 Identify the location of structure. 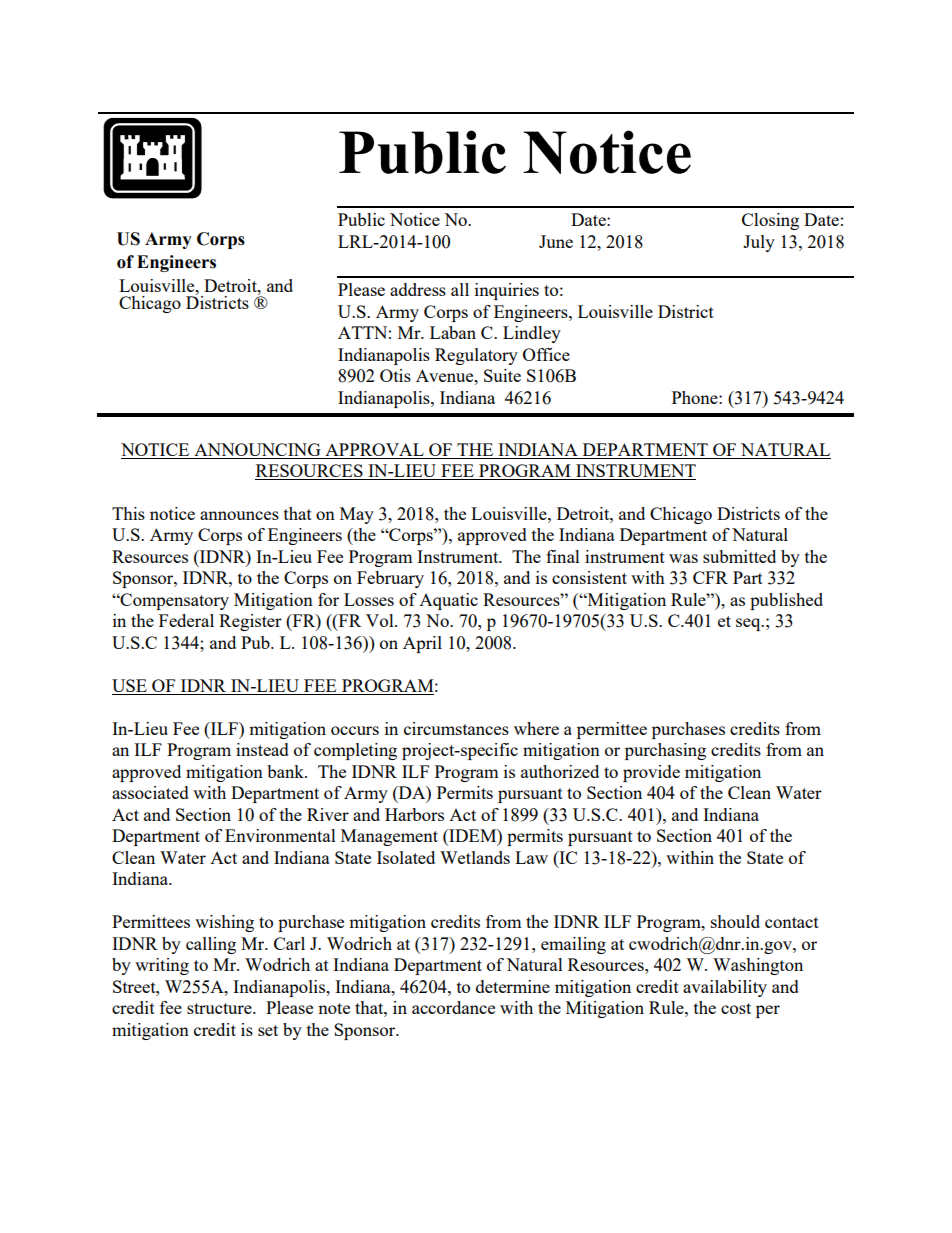
(220, 1008).
